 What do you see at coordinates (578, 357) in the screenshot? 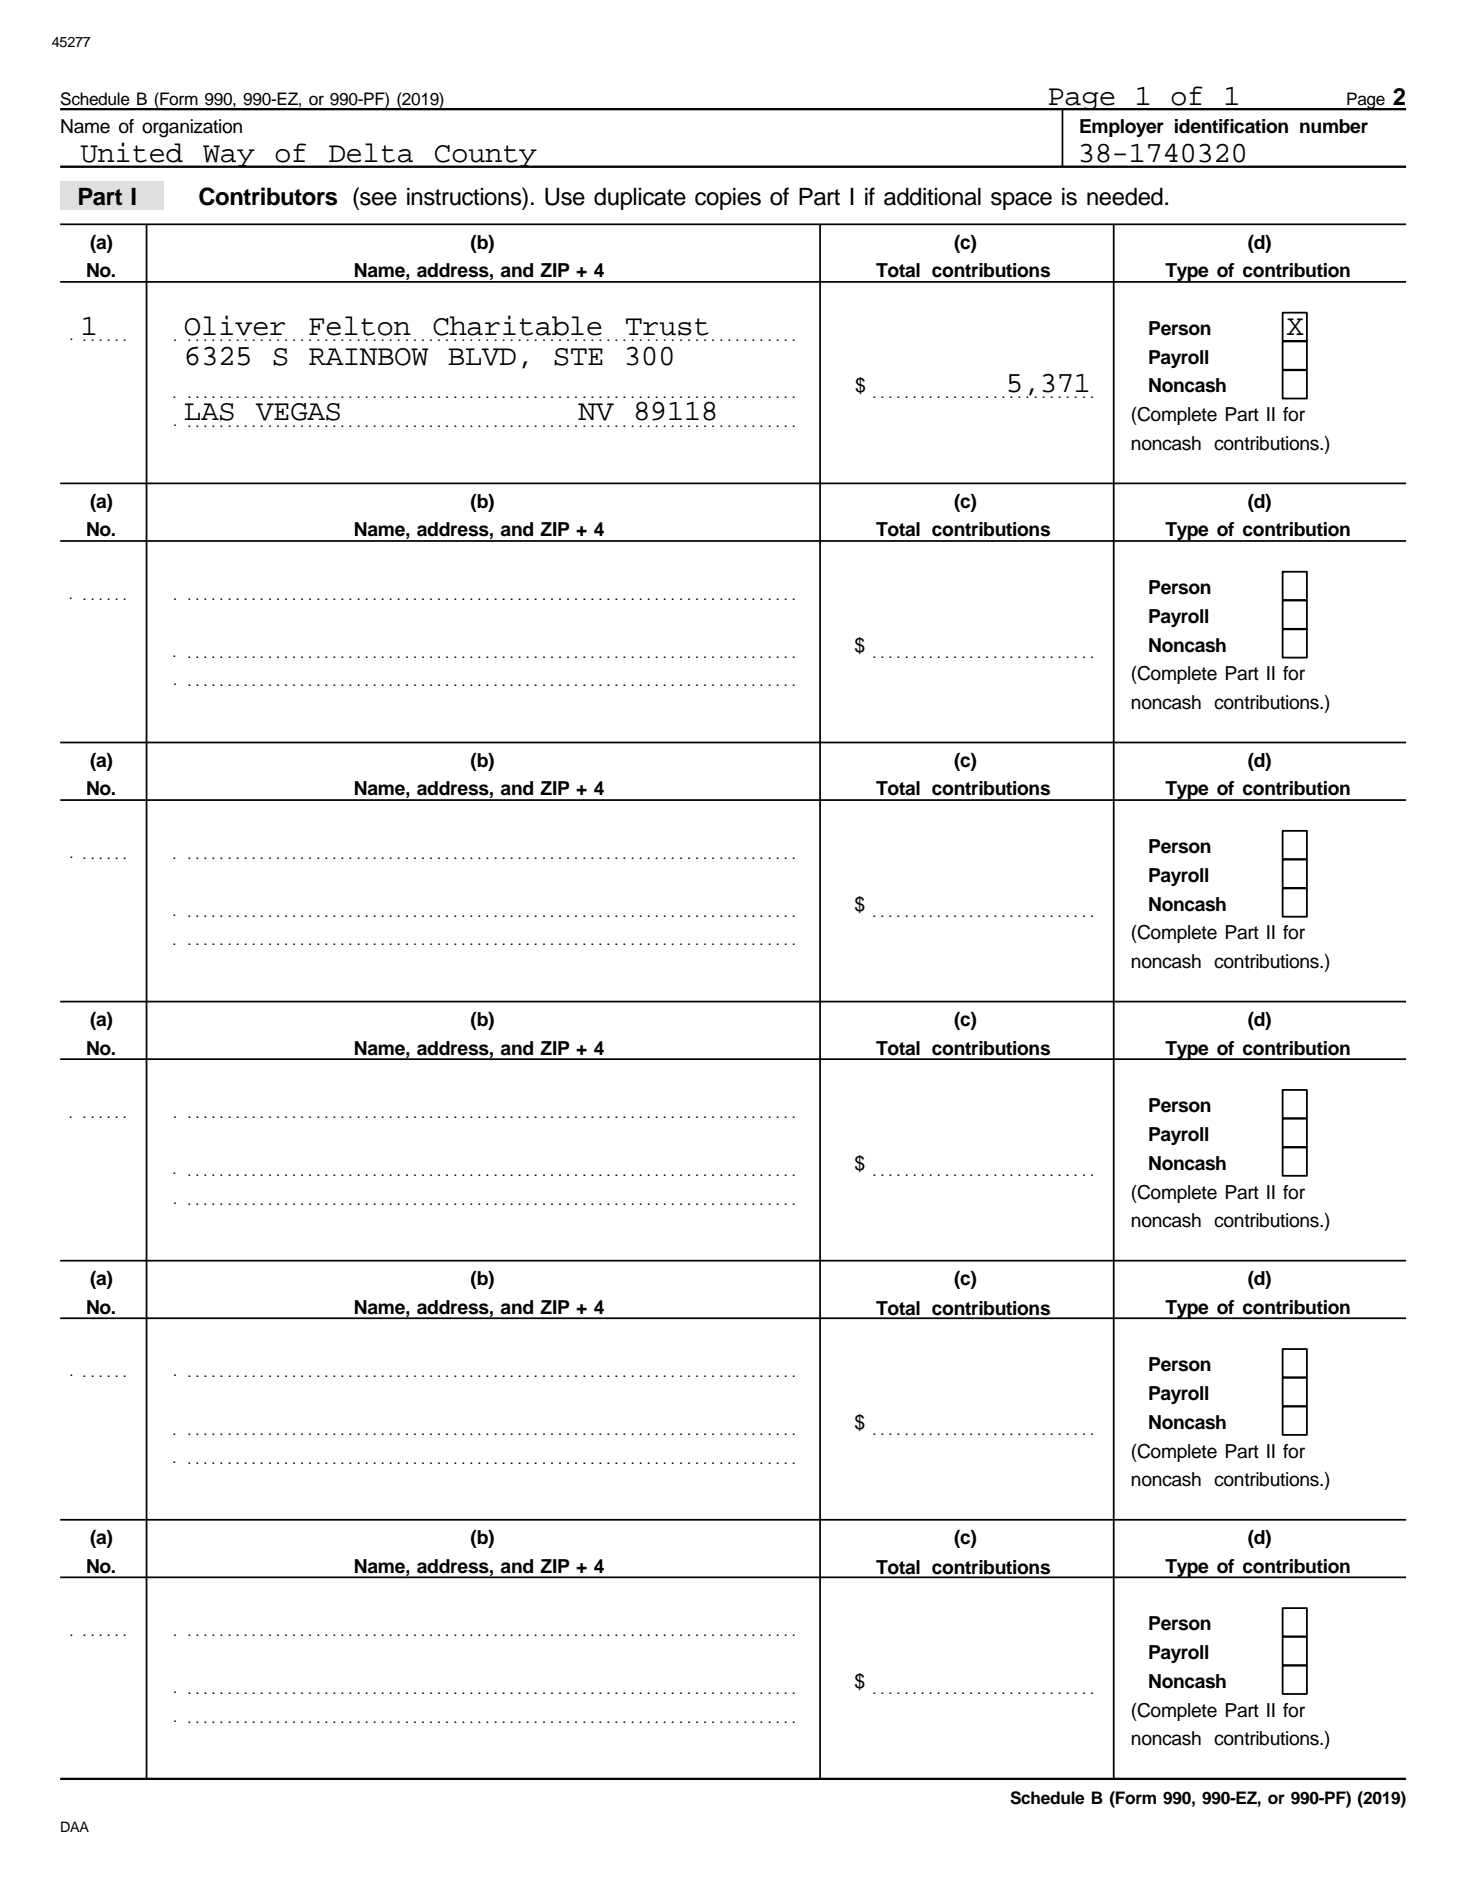
I see `STE` at bounding box center [578, 357].
